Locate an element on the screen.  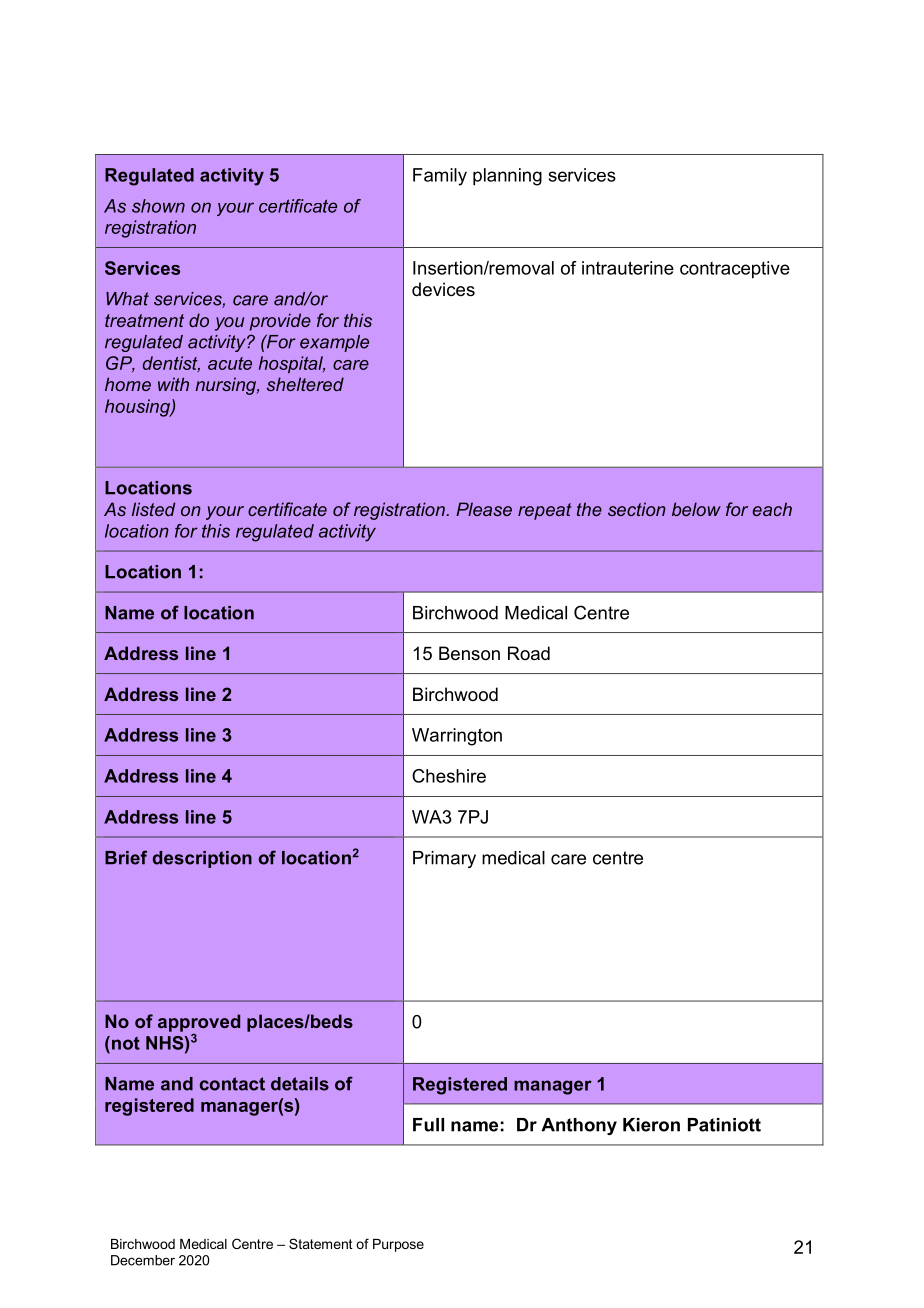
December is located at coordinates (143, 1260).
